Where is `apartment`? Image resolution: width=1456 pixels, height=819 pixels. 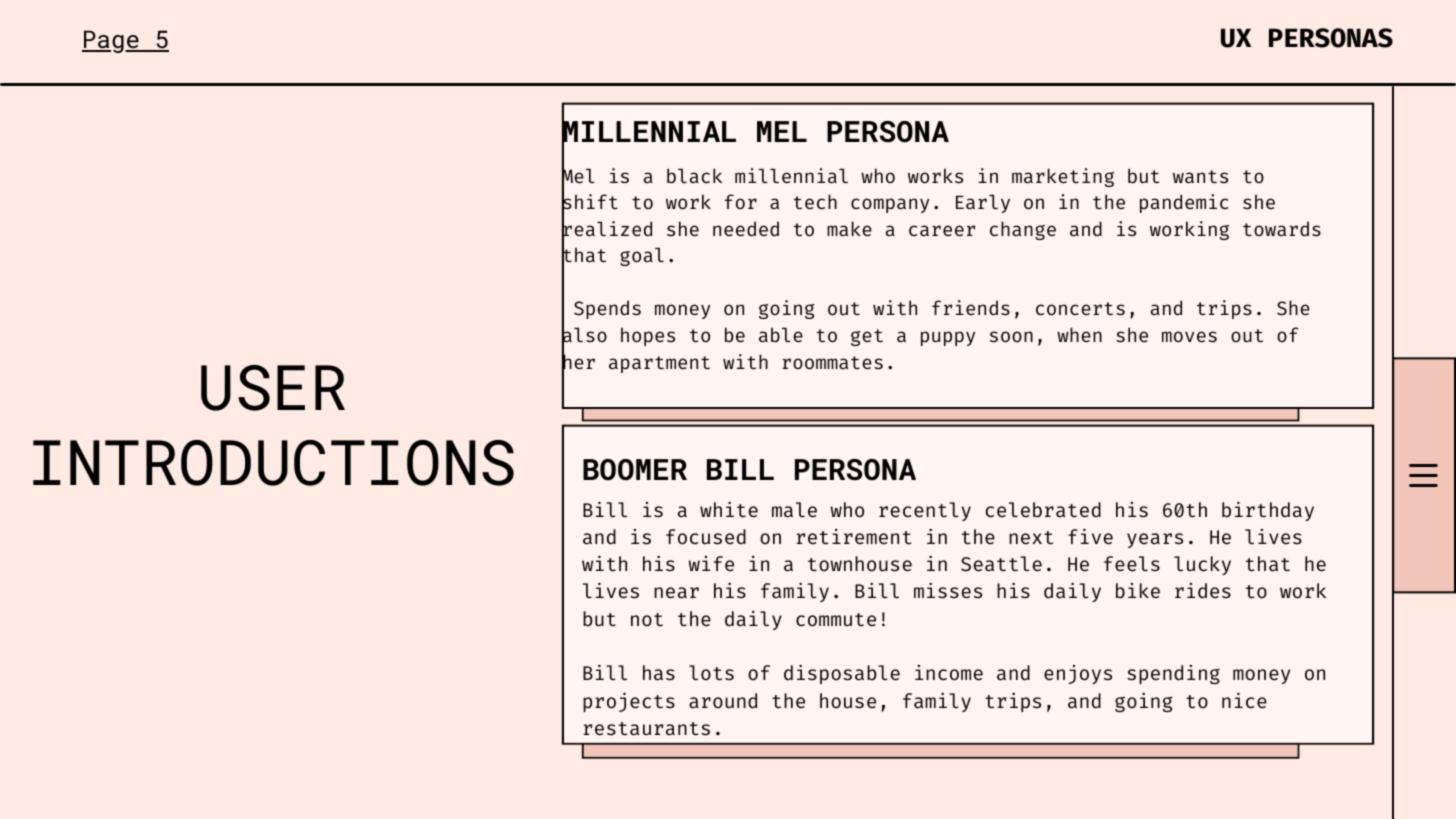 apartment is located at coordinates (659, 364).
